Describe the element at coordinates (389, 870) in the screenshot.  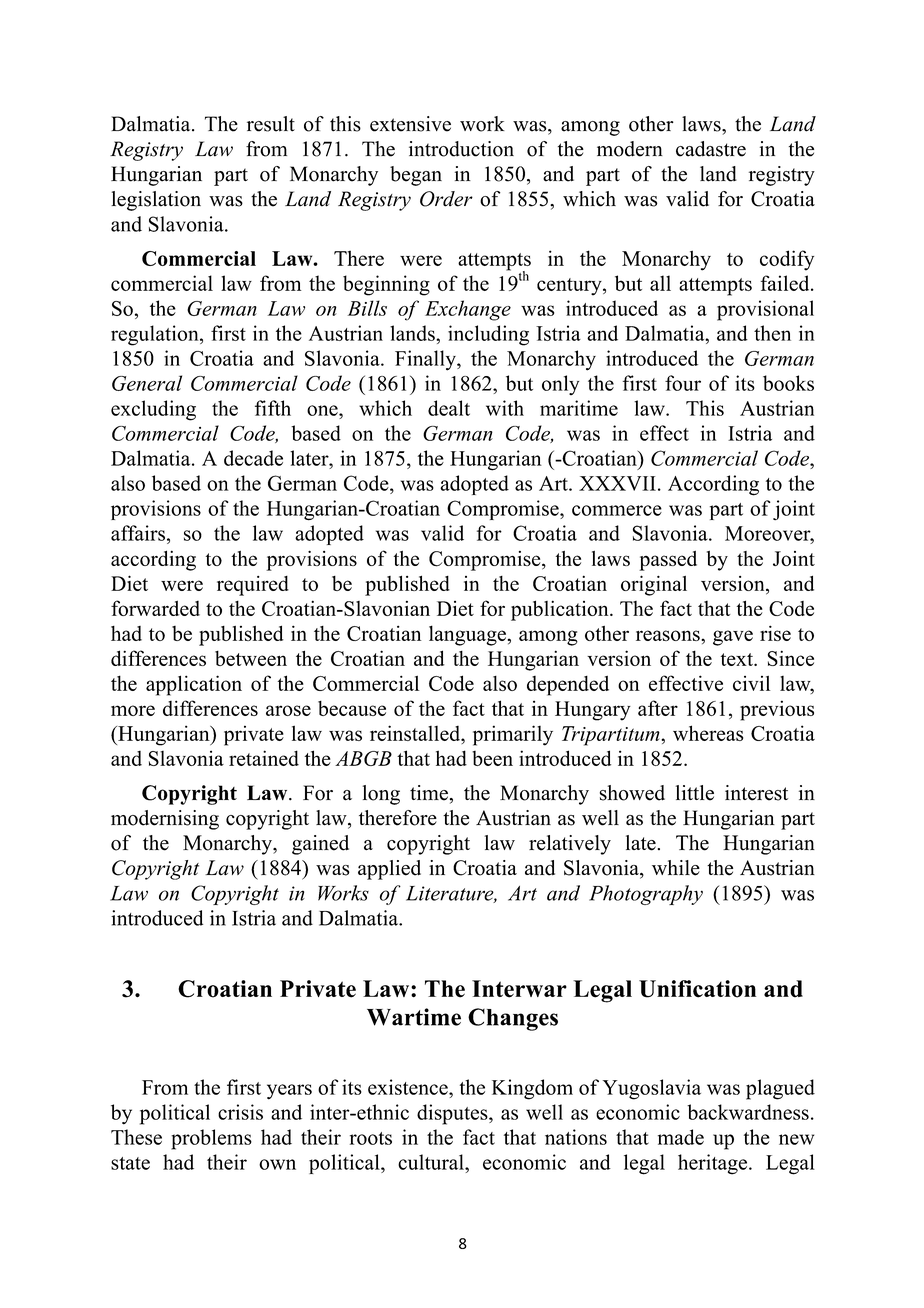
I see `applied` at that location.
